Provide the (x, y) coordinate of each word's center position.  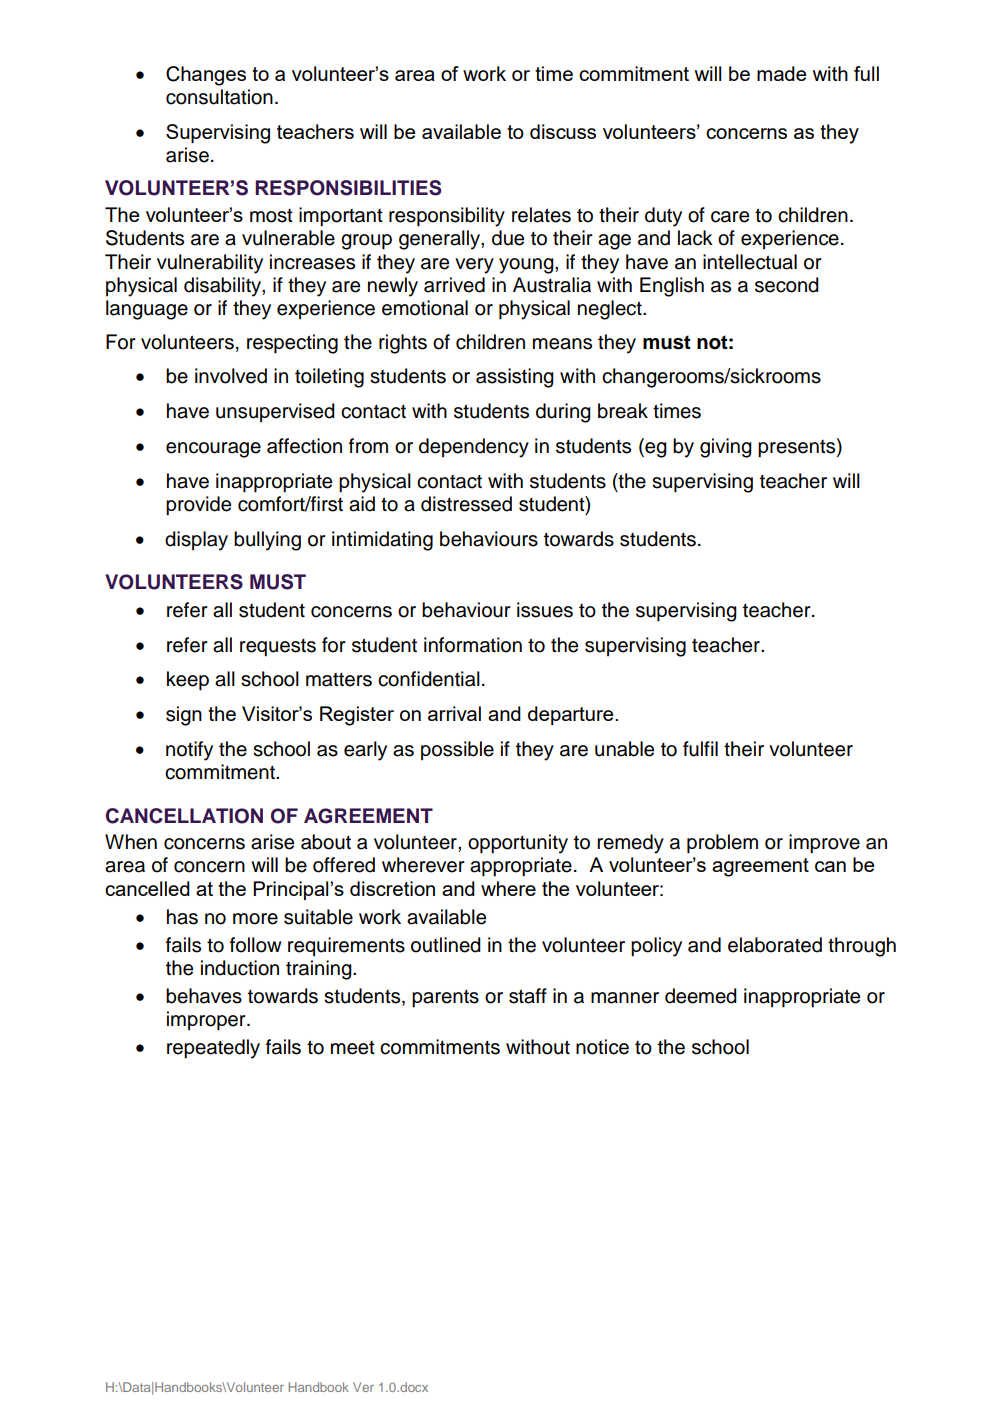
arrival (454, 713)
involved (231, 376)
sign (184, 716)
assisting (515, 378)
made (781, 73)
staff (528, 996)
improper (207, 1021)
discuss (563, 131)
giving (726, 448)
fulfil (700, 749)
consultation (219, 97)
